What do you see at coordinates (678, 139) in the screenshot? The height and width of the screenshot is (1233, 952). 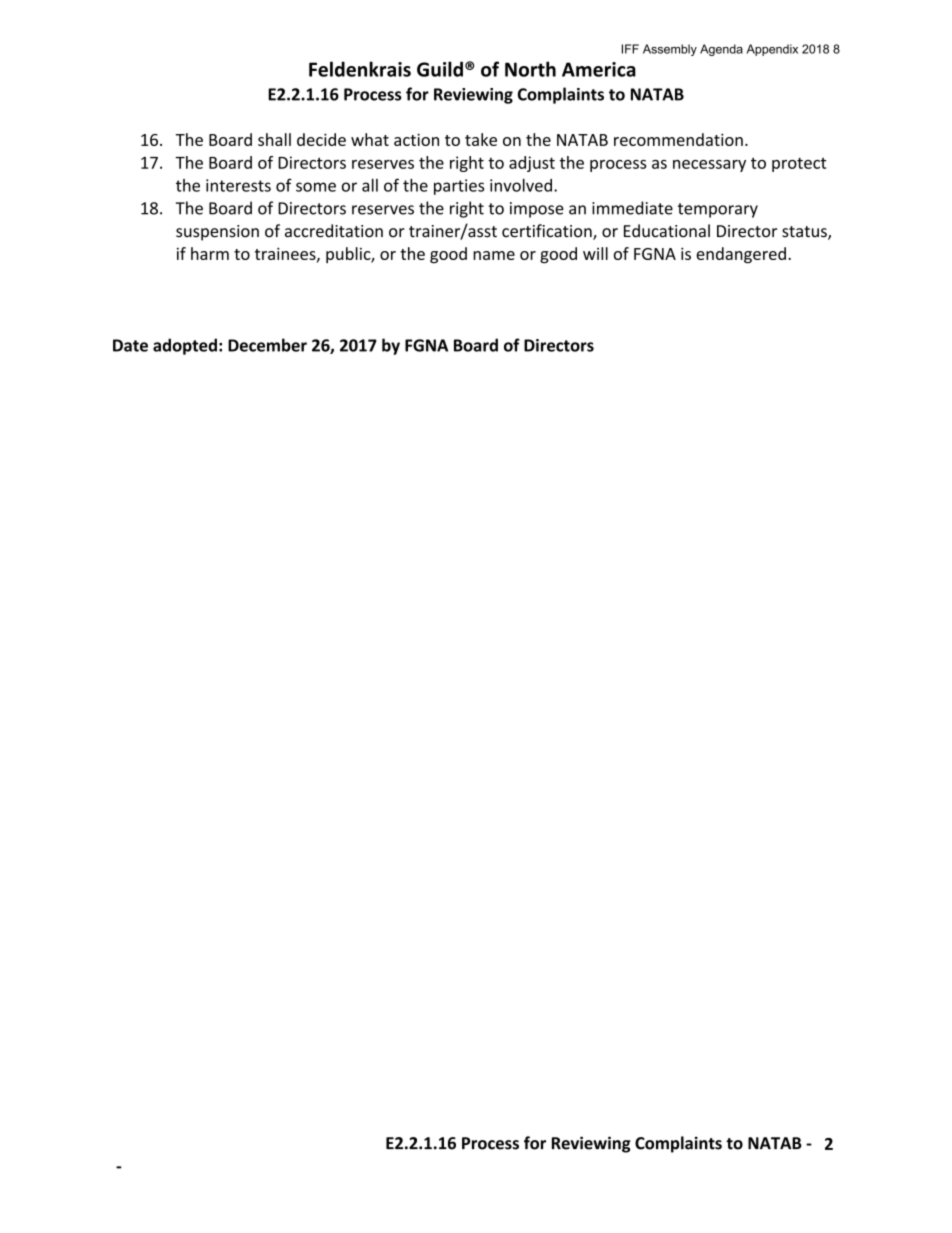 I see `recommendation` at bounding box center [678, 139].
